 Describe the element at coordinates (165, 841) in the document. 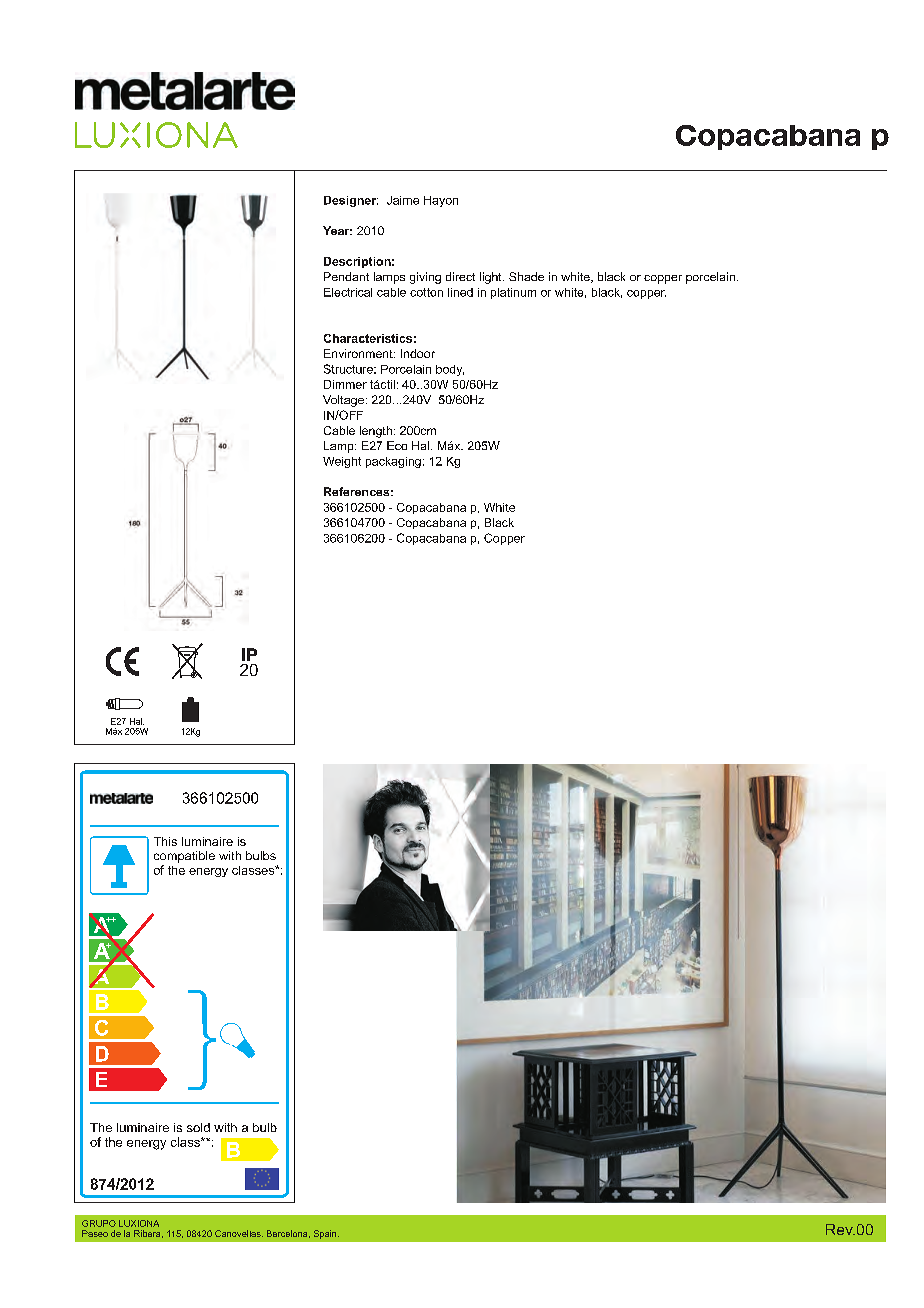

I see `This` at that location.
